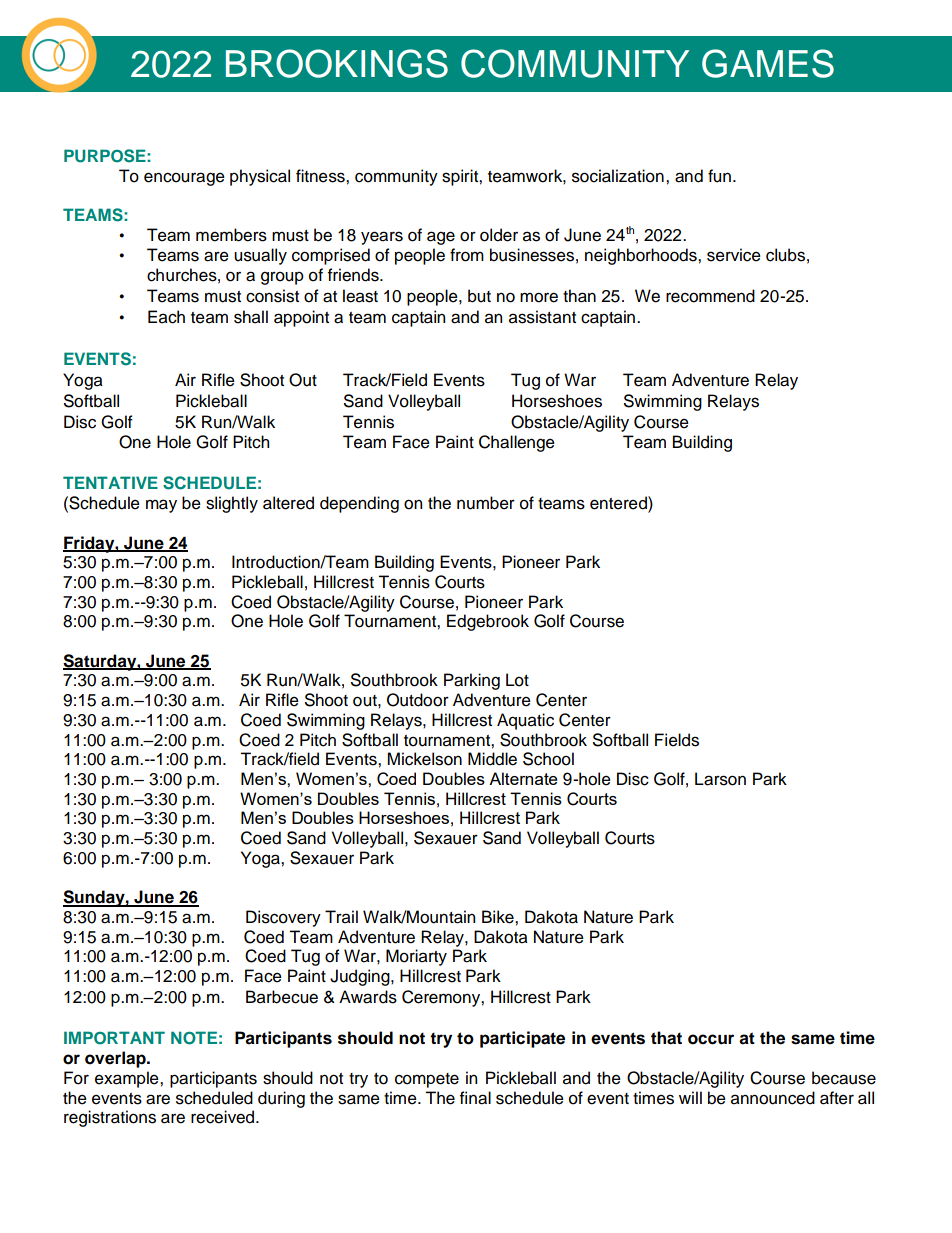 The height and width of the screenshot is (1233, 952). What do you see at coordinates (475, 1098) in the screenshot?
I see `final` at bounding box center [475, 1098].
